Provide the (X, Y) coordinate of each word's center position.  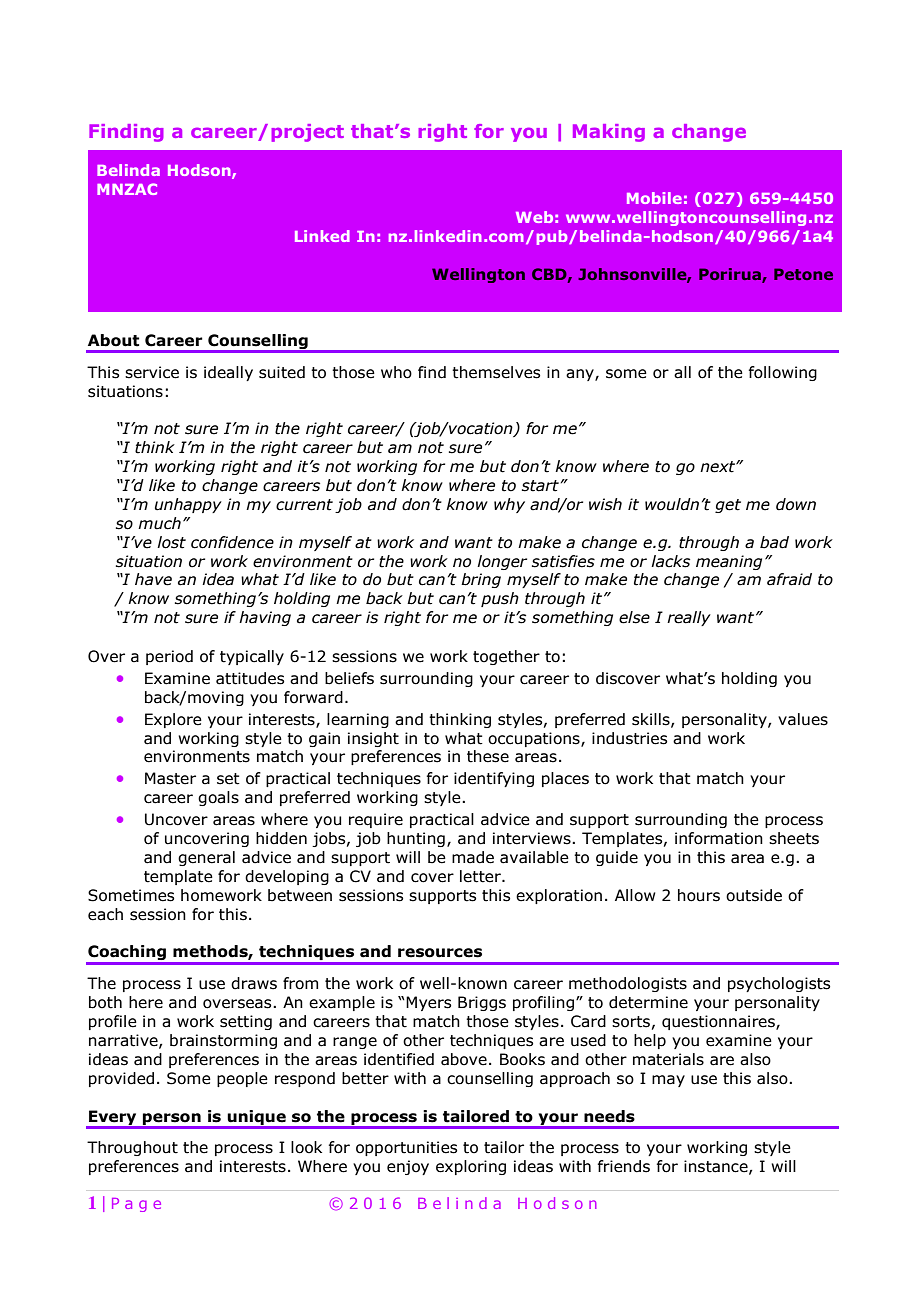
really (689, 618)
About (113, 340)
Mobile (654, 198)
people (242, 1079)
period (169, 657)
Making (609, 133)
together (506, 657)
